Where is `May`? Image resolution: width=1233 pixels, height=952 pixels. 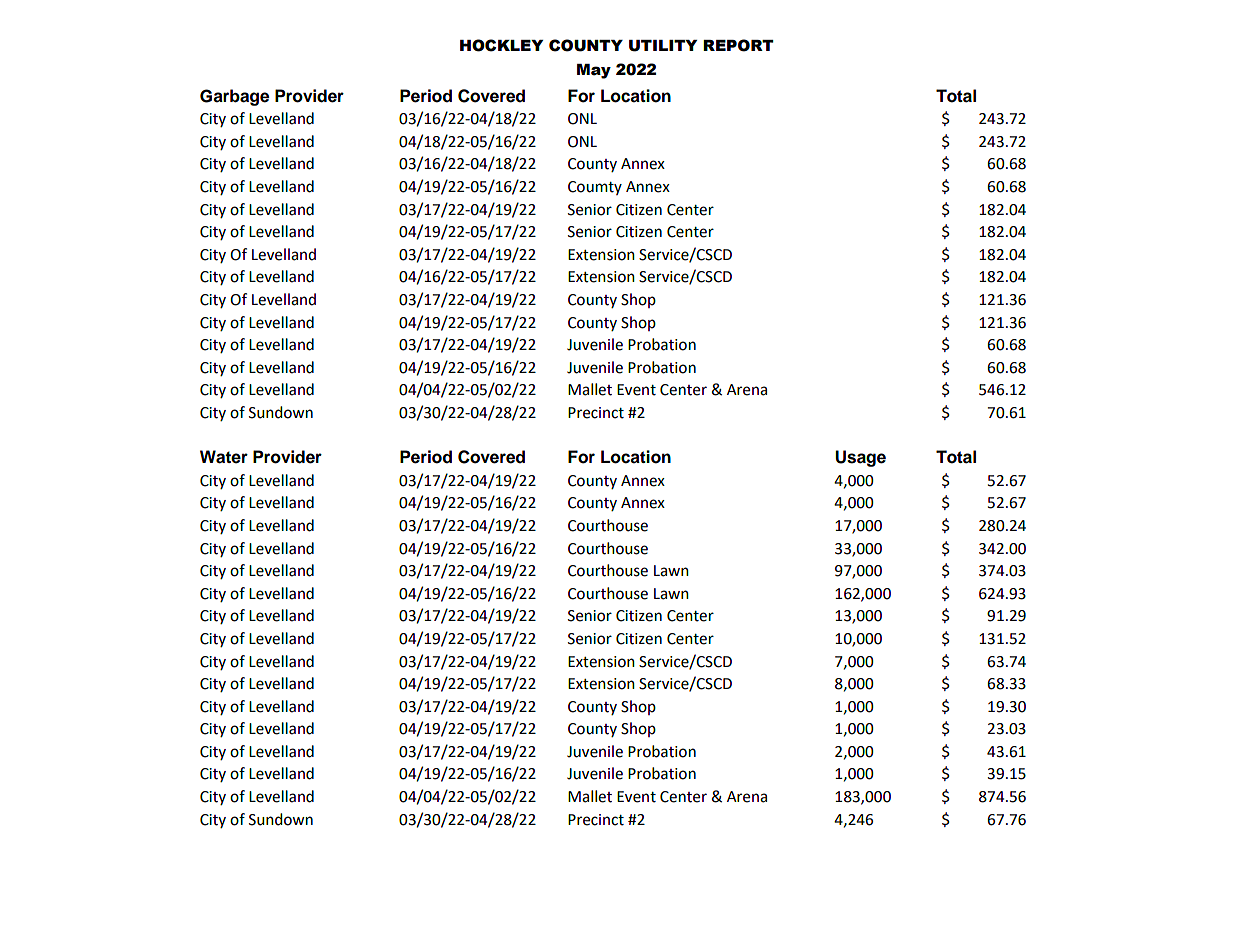 May is located at coordinates (594, 71).
